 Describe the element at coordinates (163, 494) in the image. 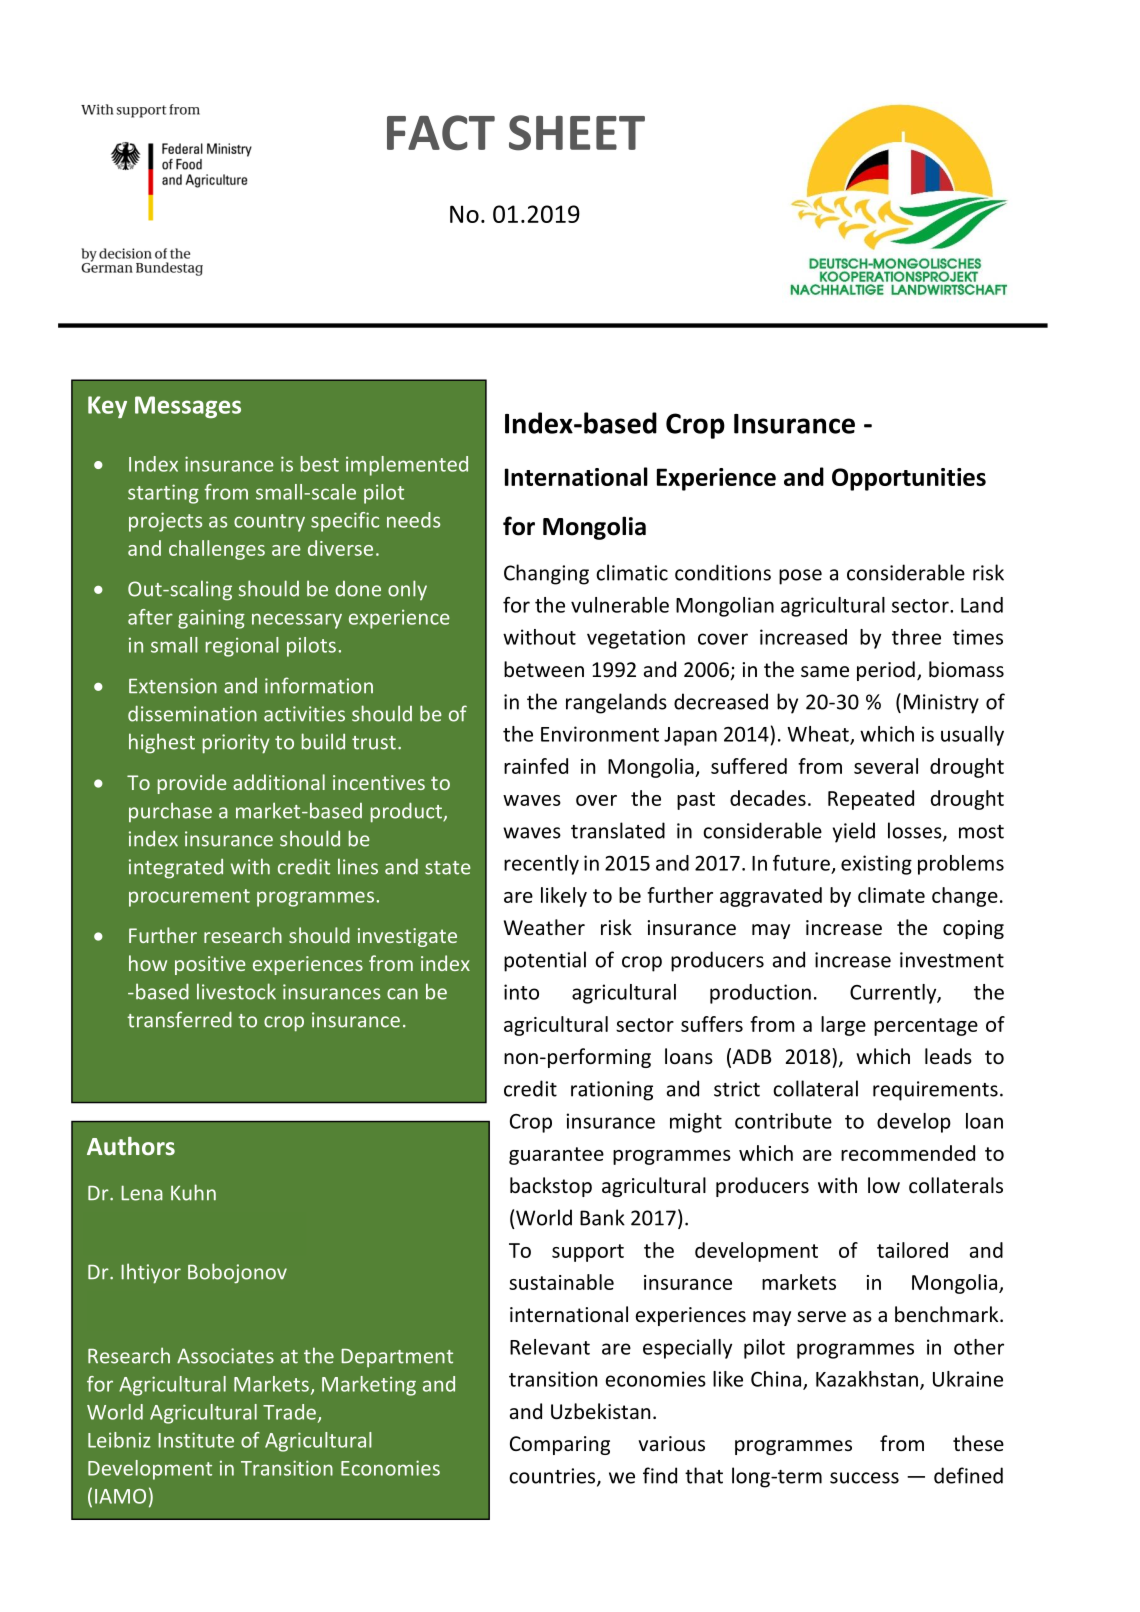

I see `starting` at that location.
